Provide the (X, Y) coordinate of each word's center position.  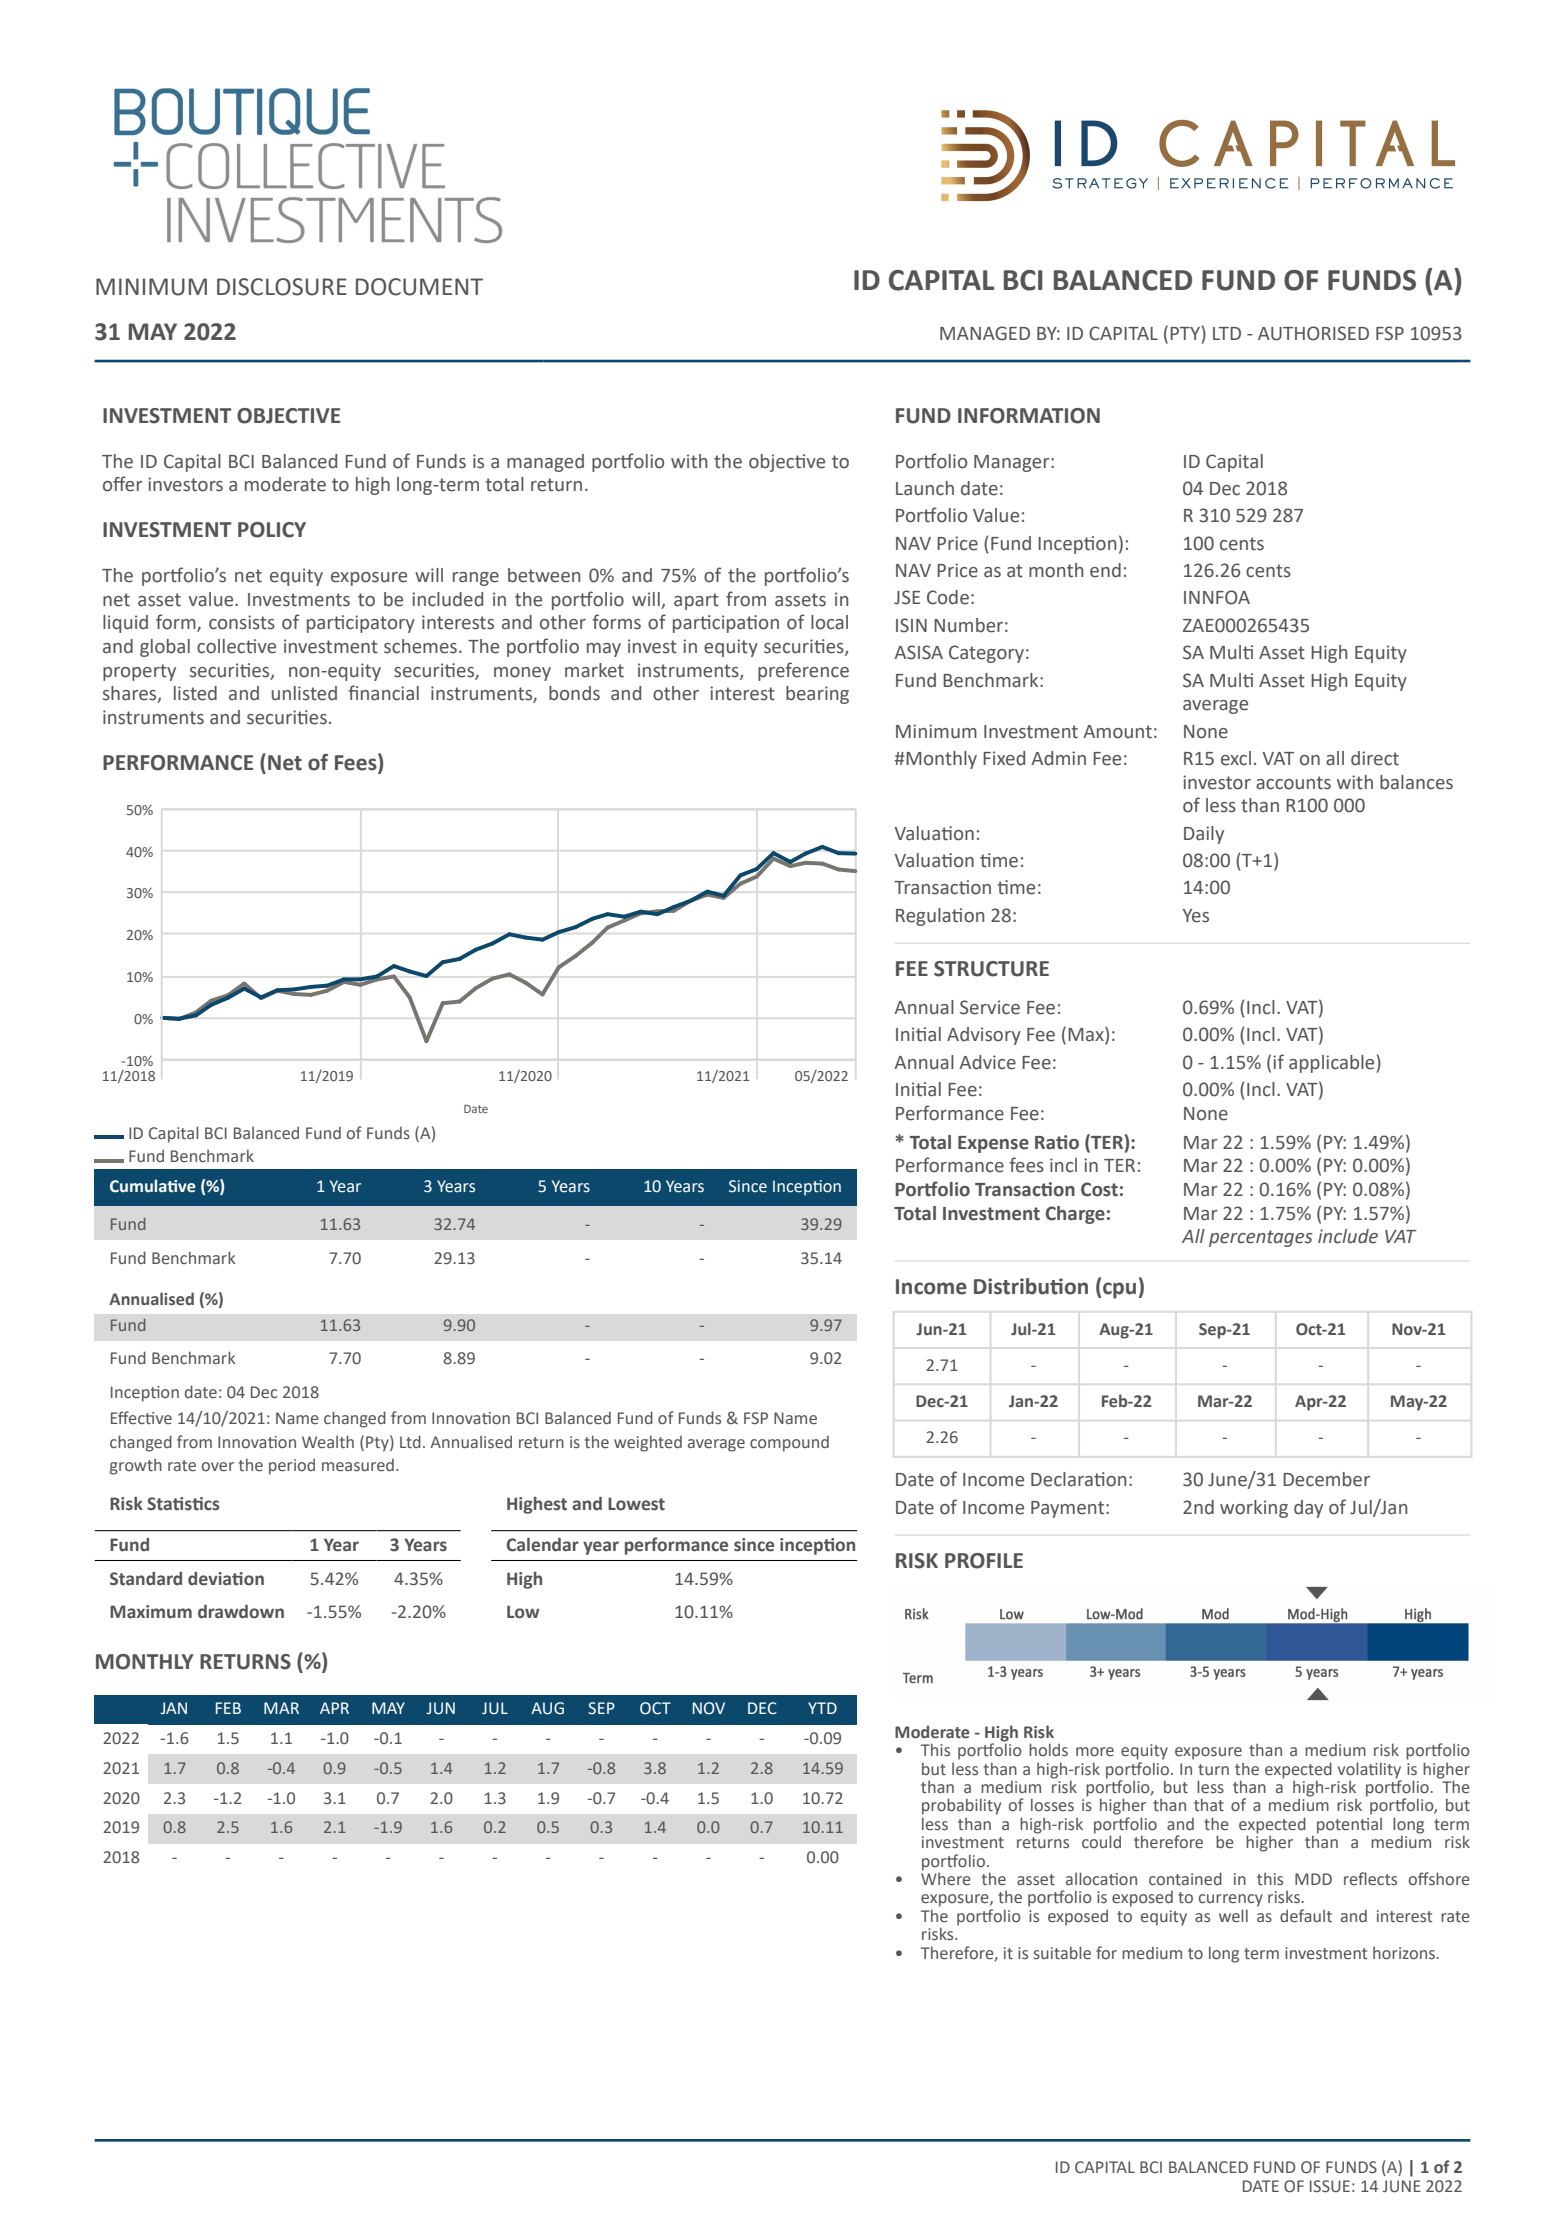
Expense (993, 1144)
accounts (1293, 783)
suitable (1062, 1953)
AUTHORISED (1313, 333)
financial (384, 693)
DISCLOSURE (282, 287)
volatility (1369, 1770)
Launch (925, 488)
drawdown (241, 1612)
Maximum (151, 1612)
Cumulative (153, 1186)
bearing (817, 695)
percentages (1260, 1238)
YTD (822, 1708)
